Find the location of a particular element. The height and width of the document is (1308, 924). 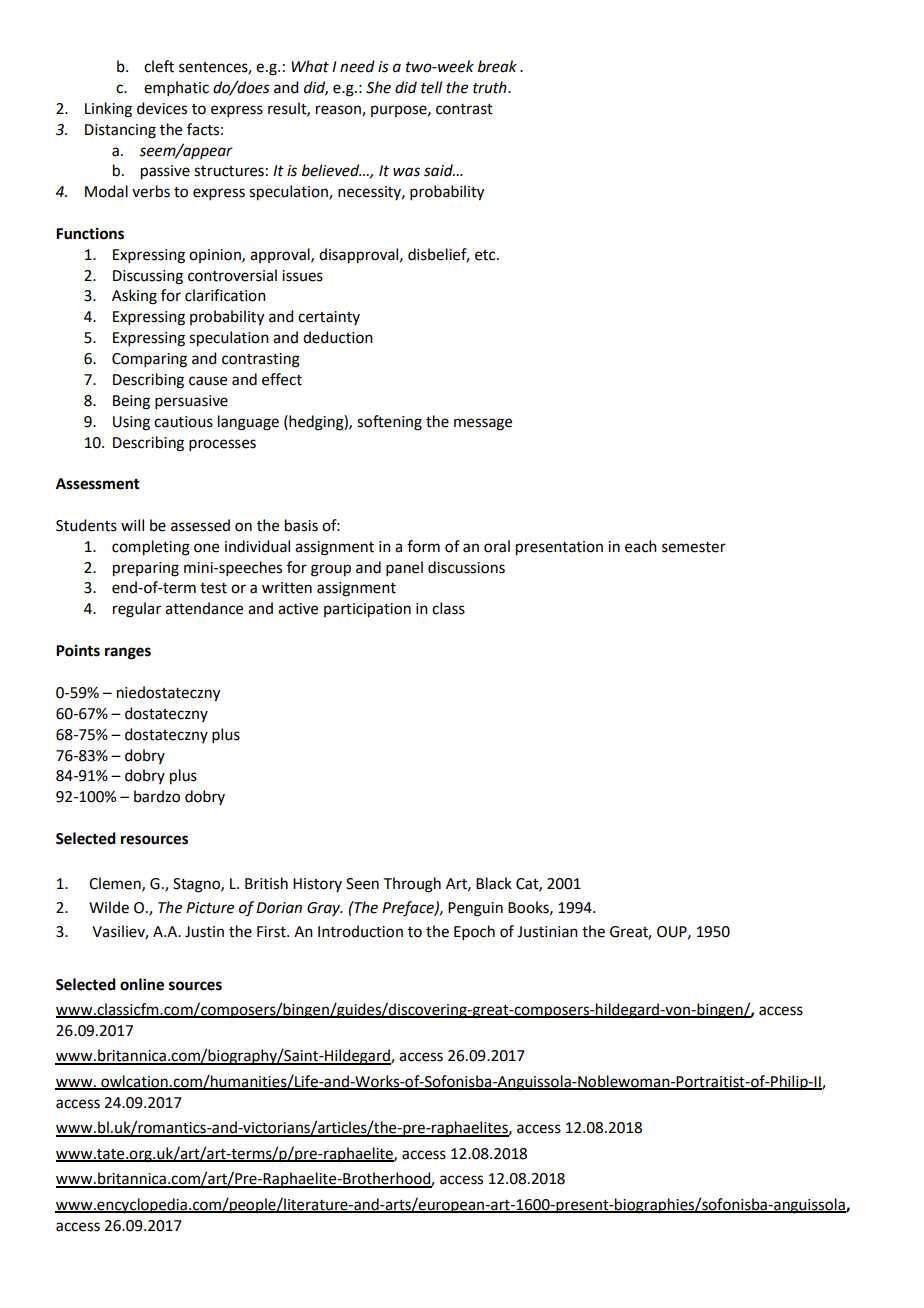

Epoch is located at coordinates (474, 932).
